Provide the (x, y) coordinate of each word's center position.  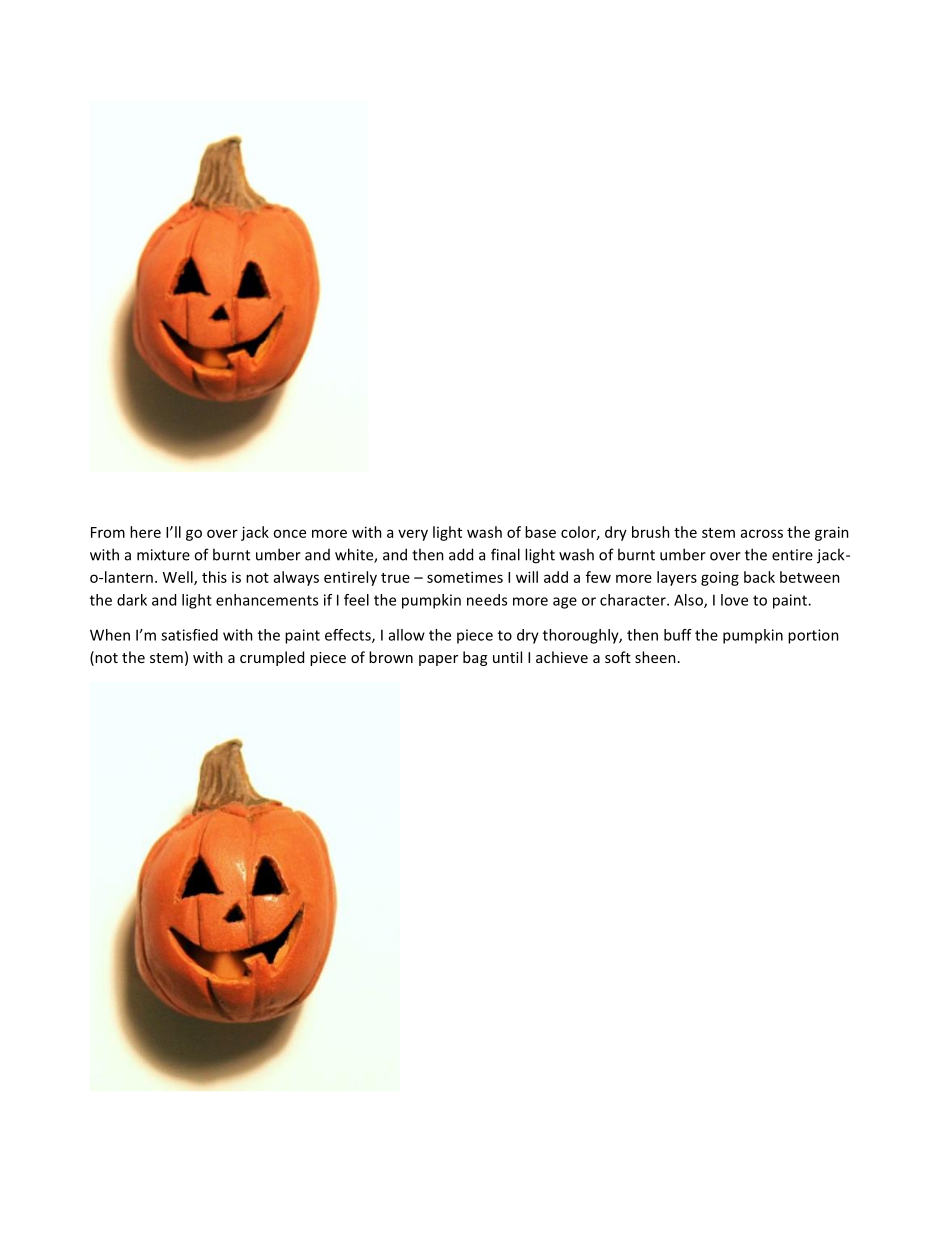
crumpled (272, 658)
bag (475, 658)
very (413, 535)
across (762, 533)
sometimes (465, 577)
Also (689, 601)
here (145, 532)
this (214, 577)
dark (132, 600)
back (759, 577)
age (565, 603)
